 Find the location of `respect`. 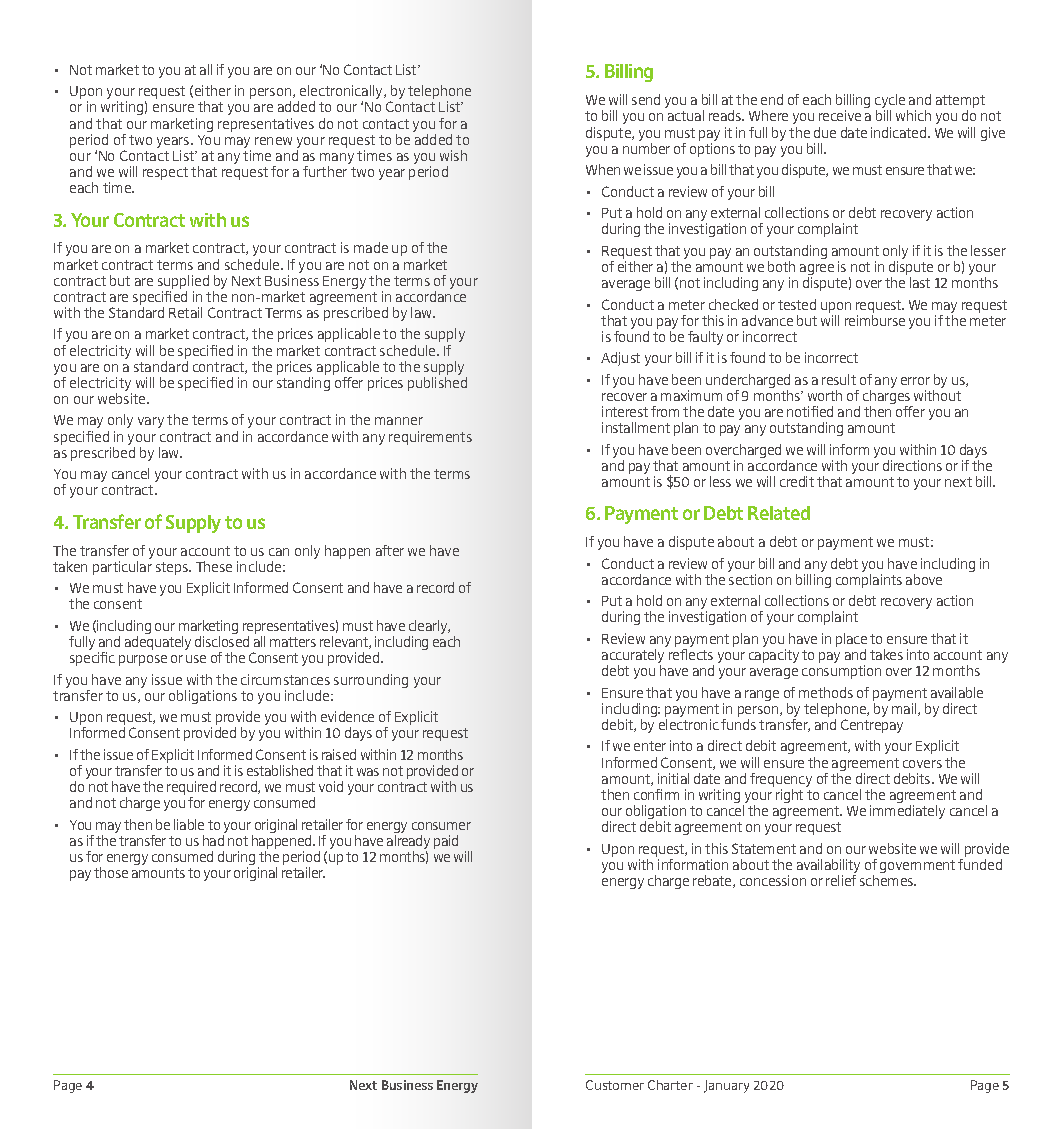

respect is located at coordinates (165, 173).
